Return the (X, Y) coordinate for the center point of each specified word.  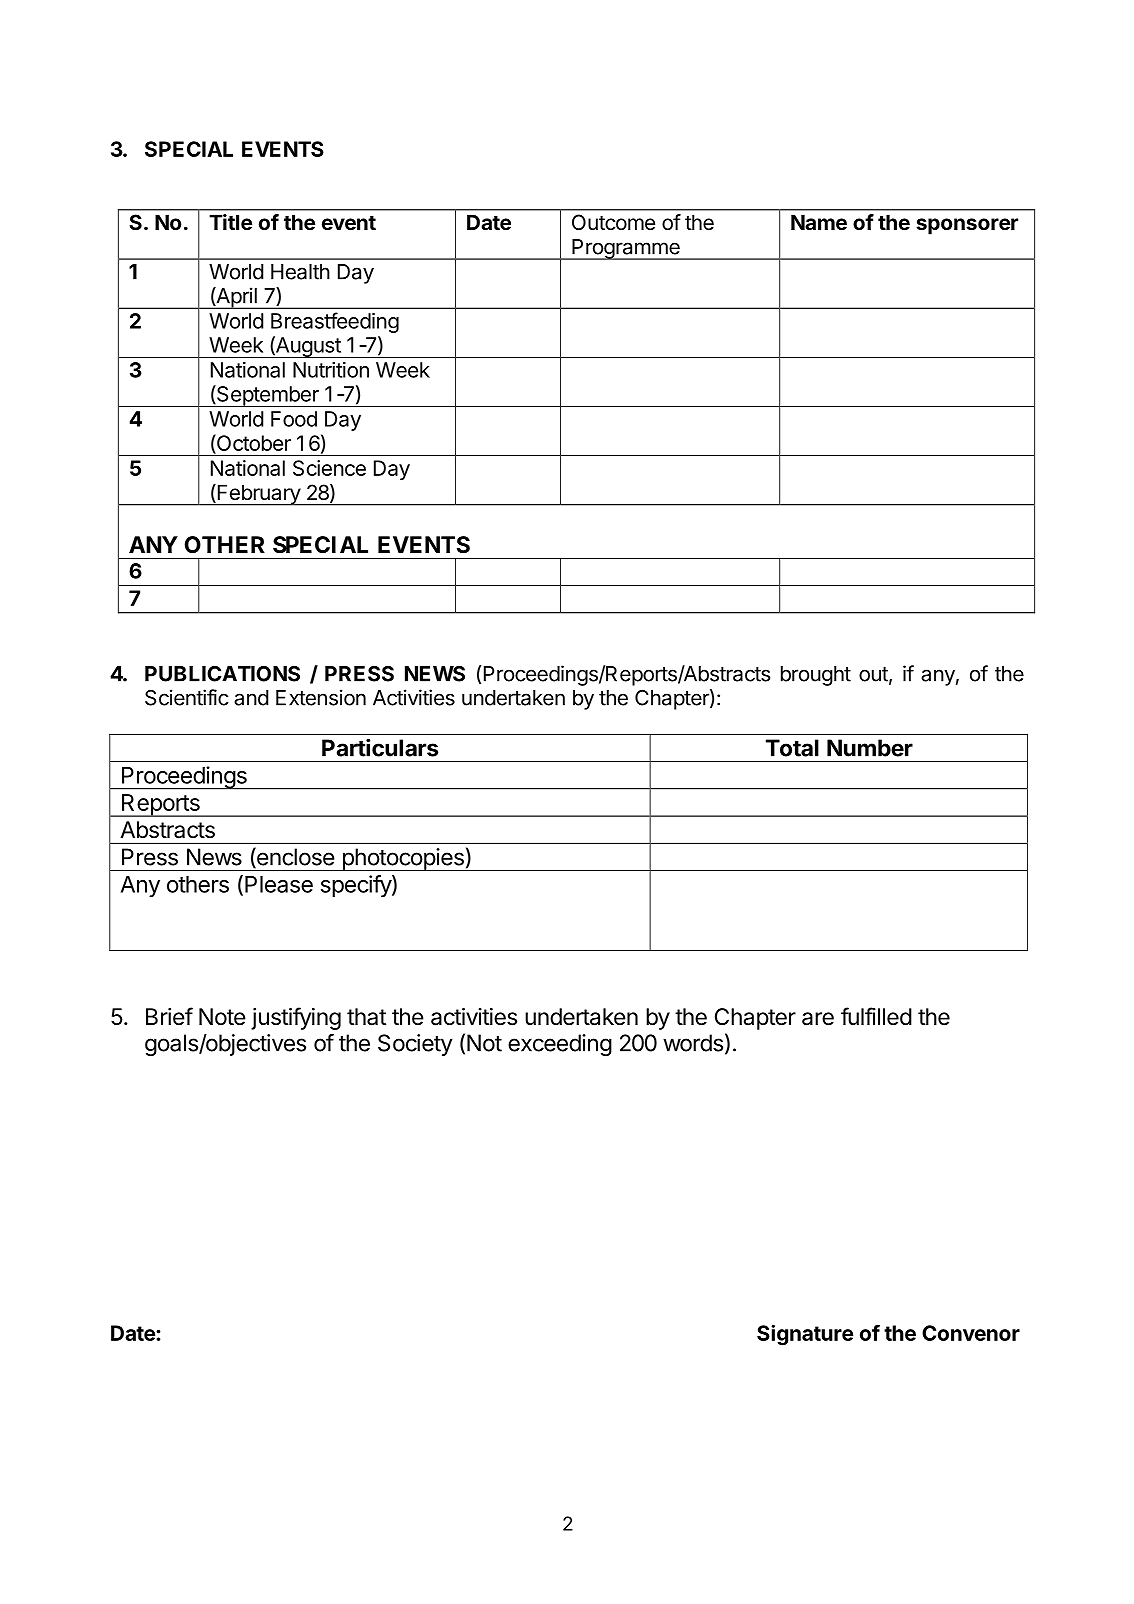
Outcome (613, 222)
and (251, 698)
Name (819, 222)
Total (792, 748)
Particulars (380, 747)
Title (230, 222)
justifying (296, 1018)
